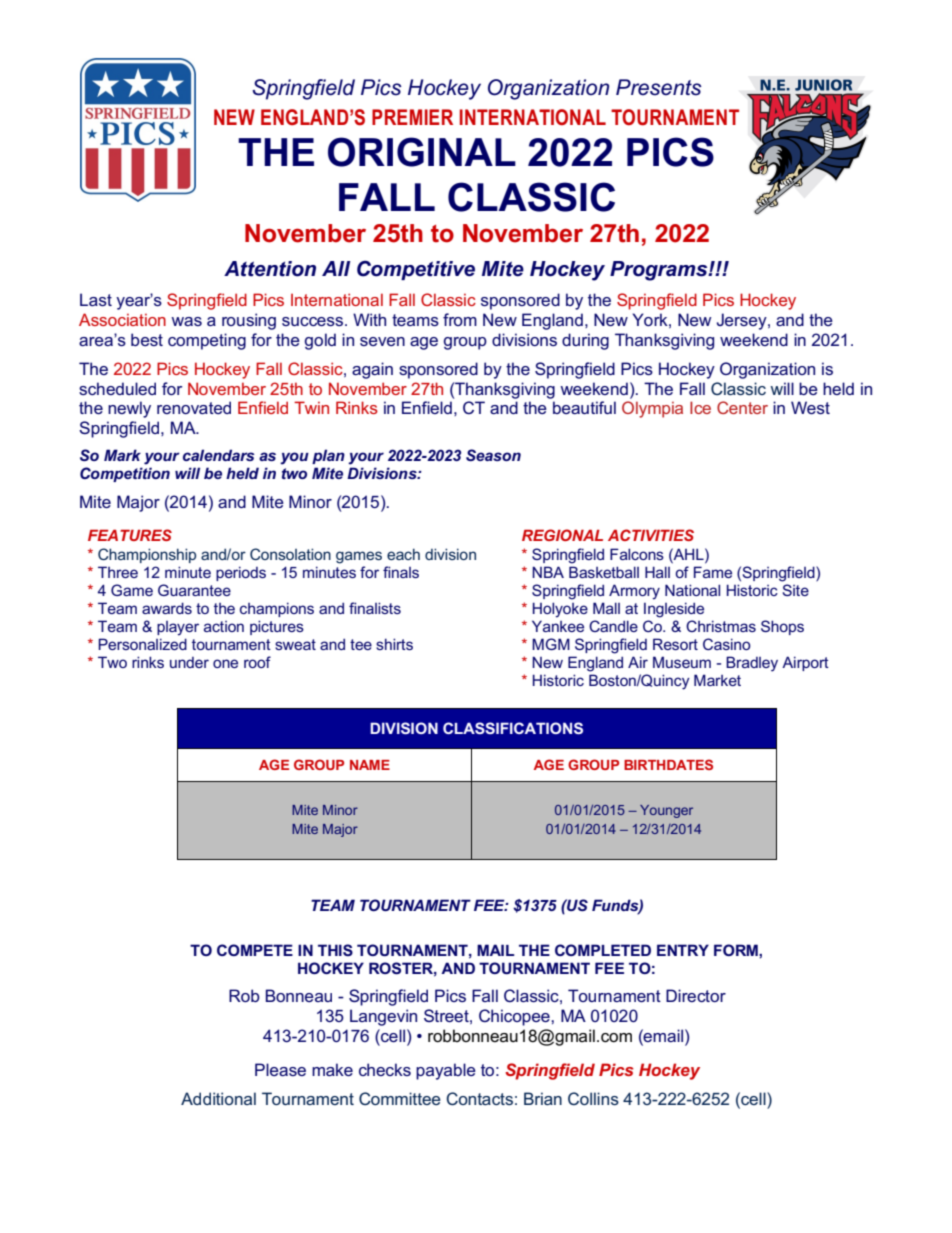 The height and width of the document is (1233, 952). What do you see at coordinates (659, 87) in the document?
I see `Presents` at bounding box center [659, 87].
